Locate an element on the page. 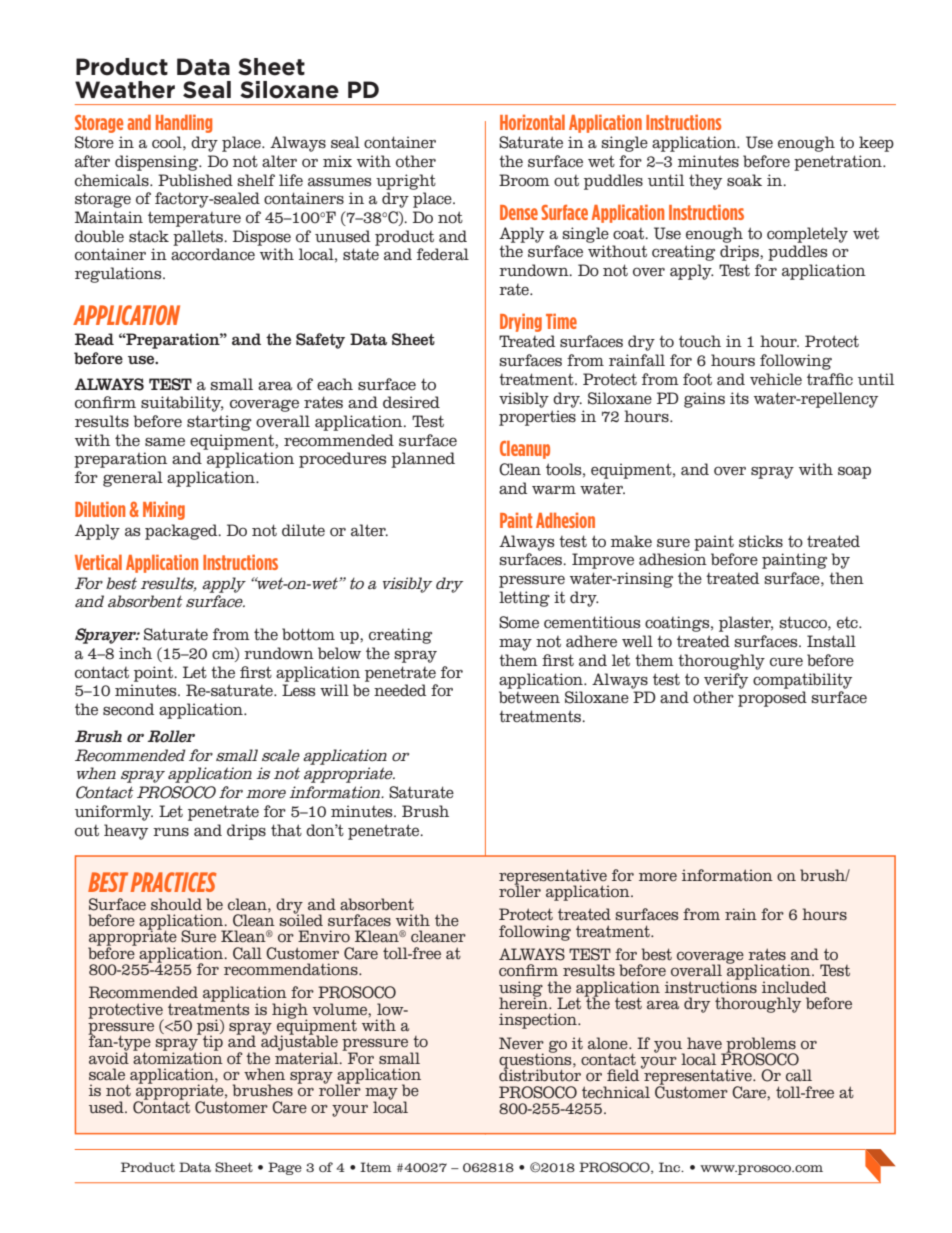 Image resolution: width=952 pixels, height=1233 pixels. using is located at coordinates (521, 990).
